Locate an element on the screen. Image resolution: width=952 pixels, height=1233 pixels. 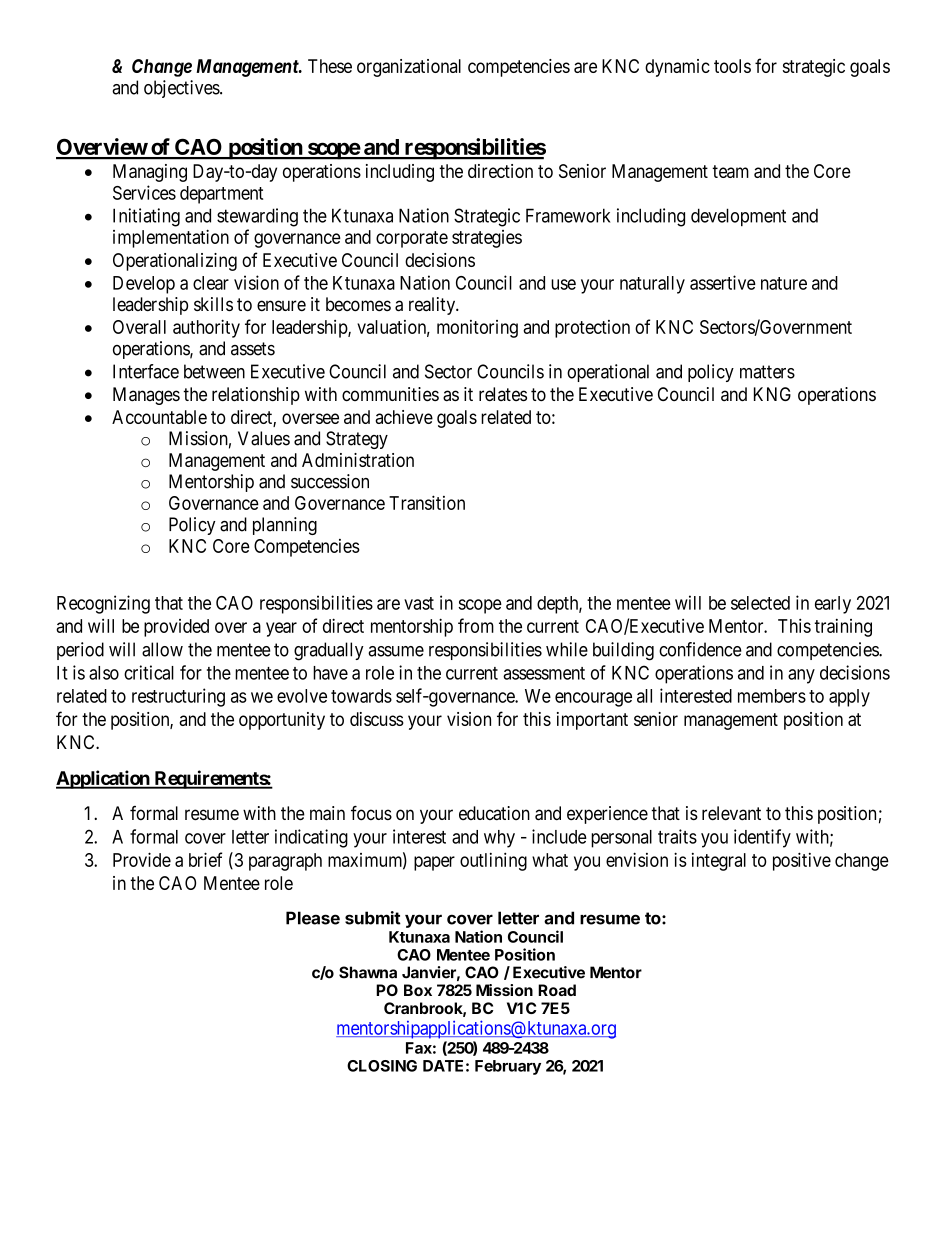
matters is located at coordinates (767, 372).
